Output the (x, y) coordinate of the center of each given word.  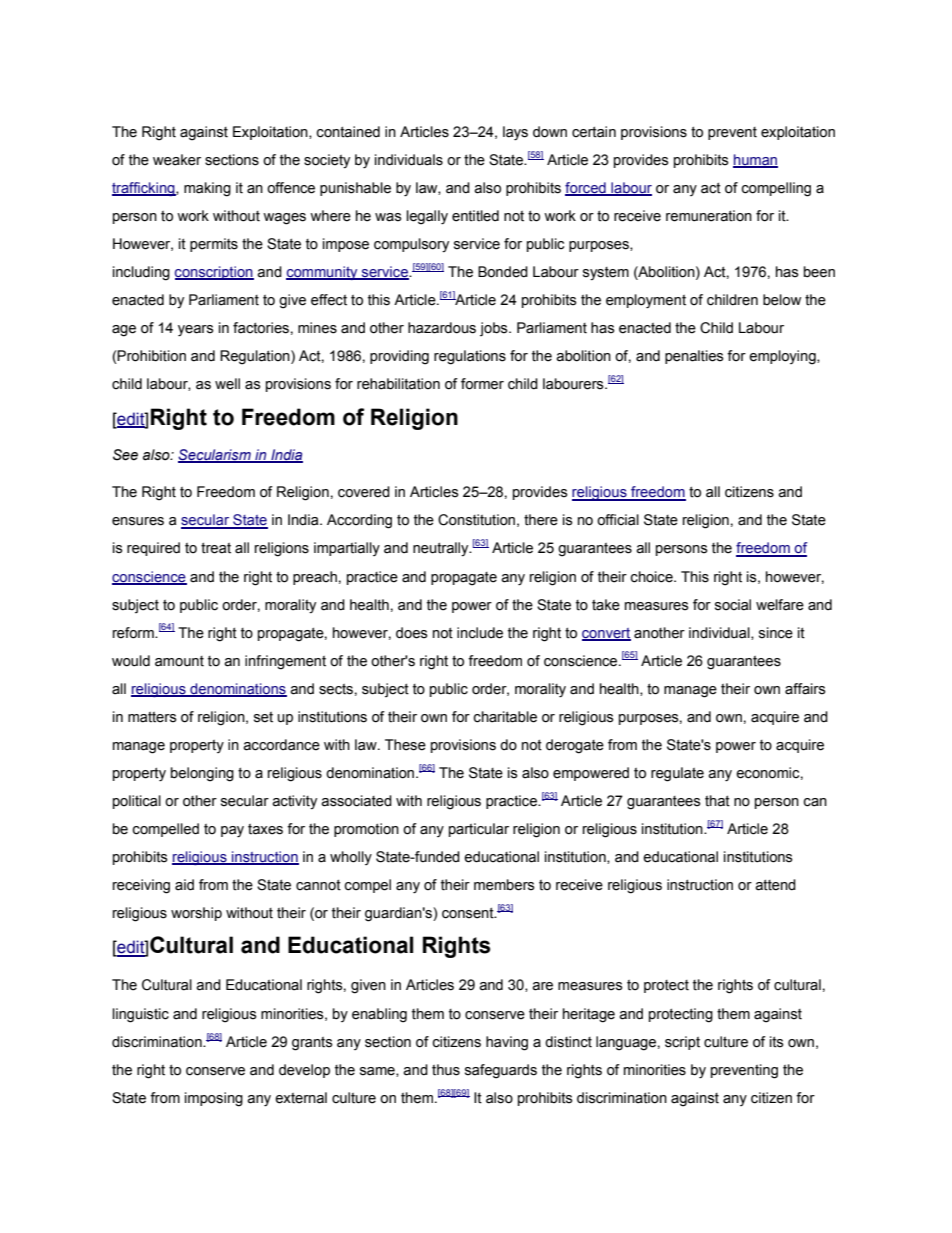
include (480, 633)
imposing (214, 1099)
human (755, 161)
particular (479, 830)
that (717, 801)
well (227, 384)
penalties (694, 357)
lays (515, 133)
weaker (177, 160)
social (733, 605)
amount (179, 661)
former (482, 384)
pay (232, 832)
